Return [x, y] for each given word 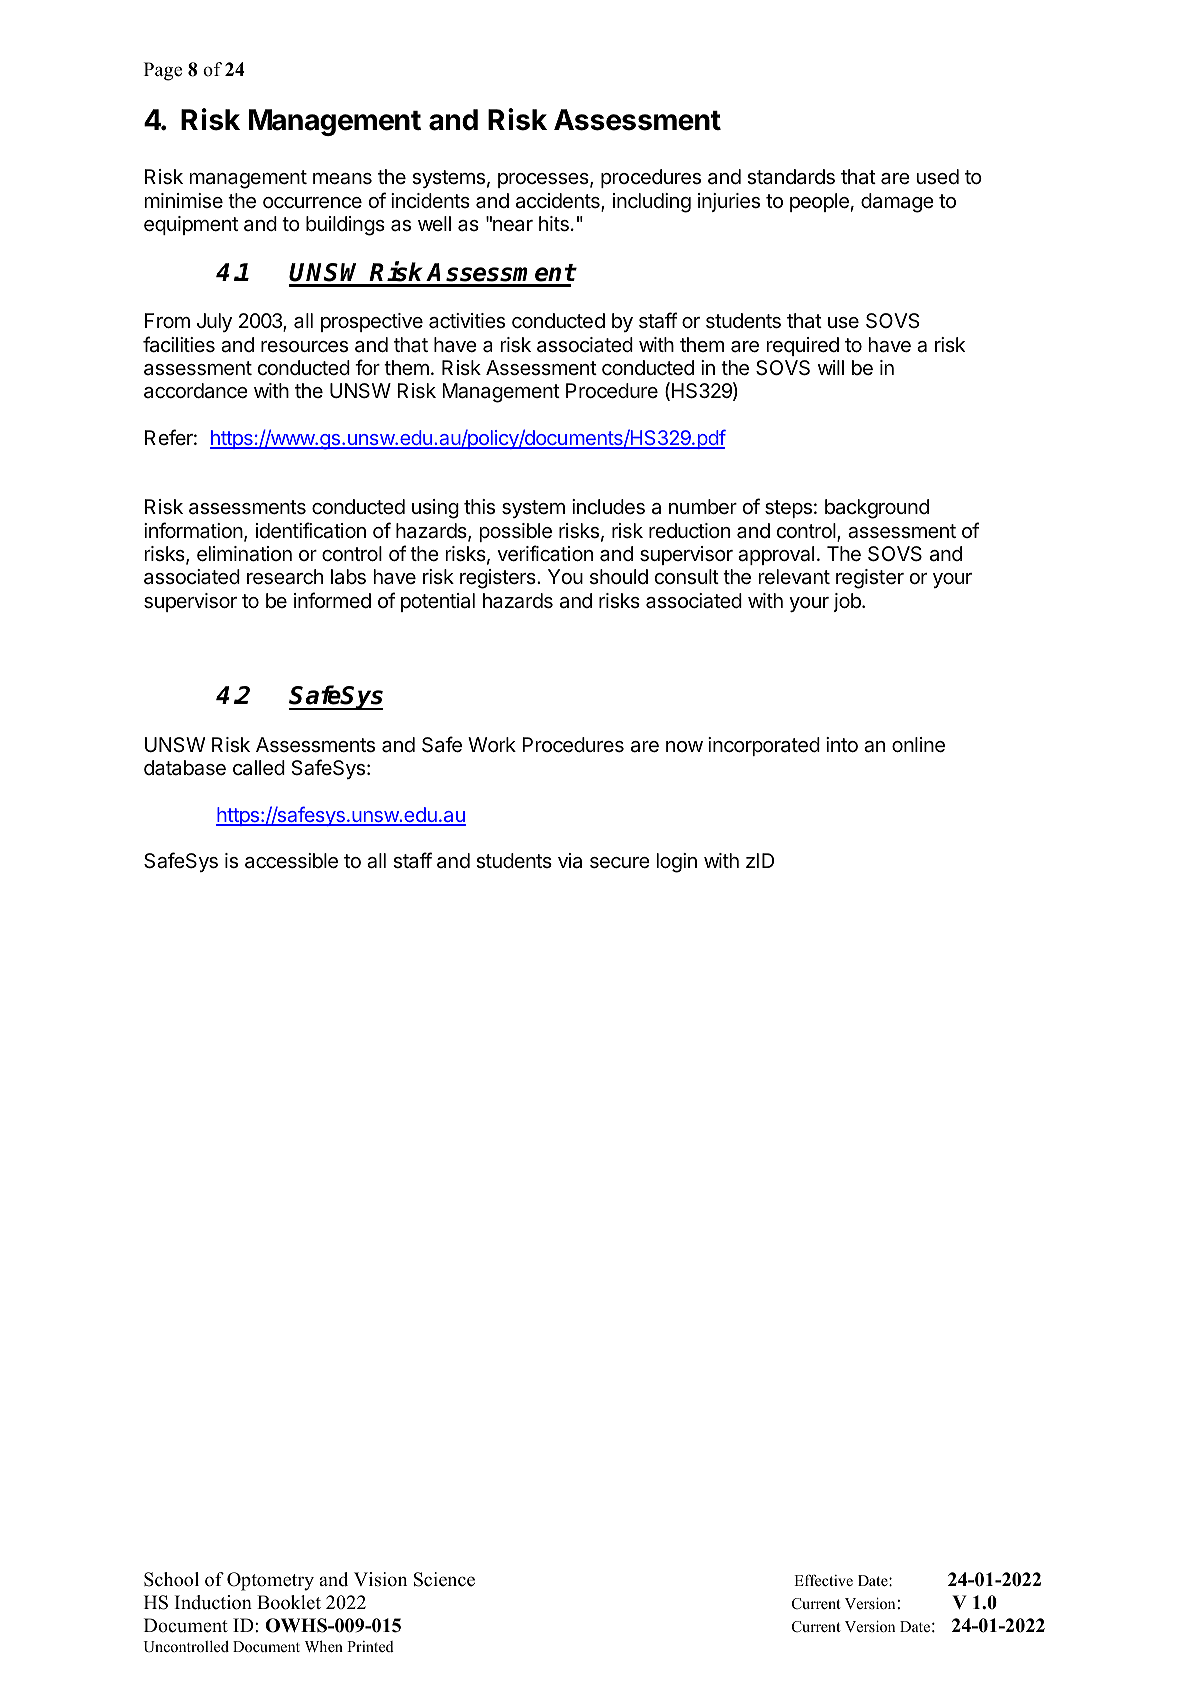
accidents [559, 202]
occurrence [312, 203]
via [570, 861]
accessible [291, 861]
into [842, 744]
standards [791, 177]
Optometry [270, 1581]
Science [444, 1579]
